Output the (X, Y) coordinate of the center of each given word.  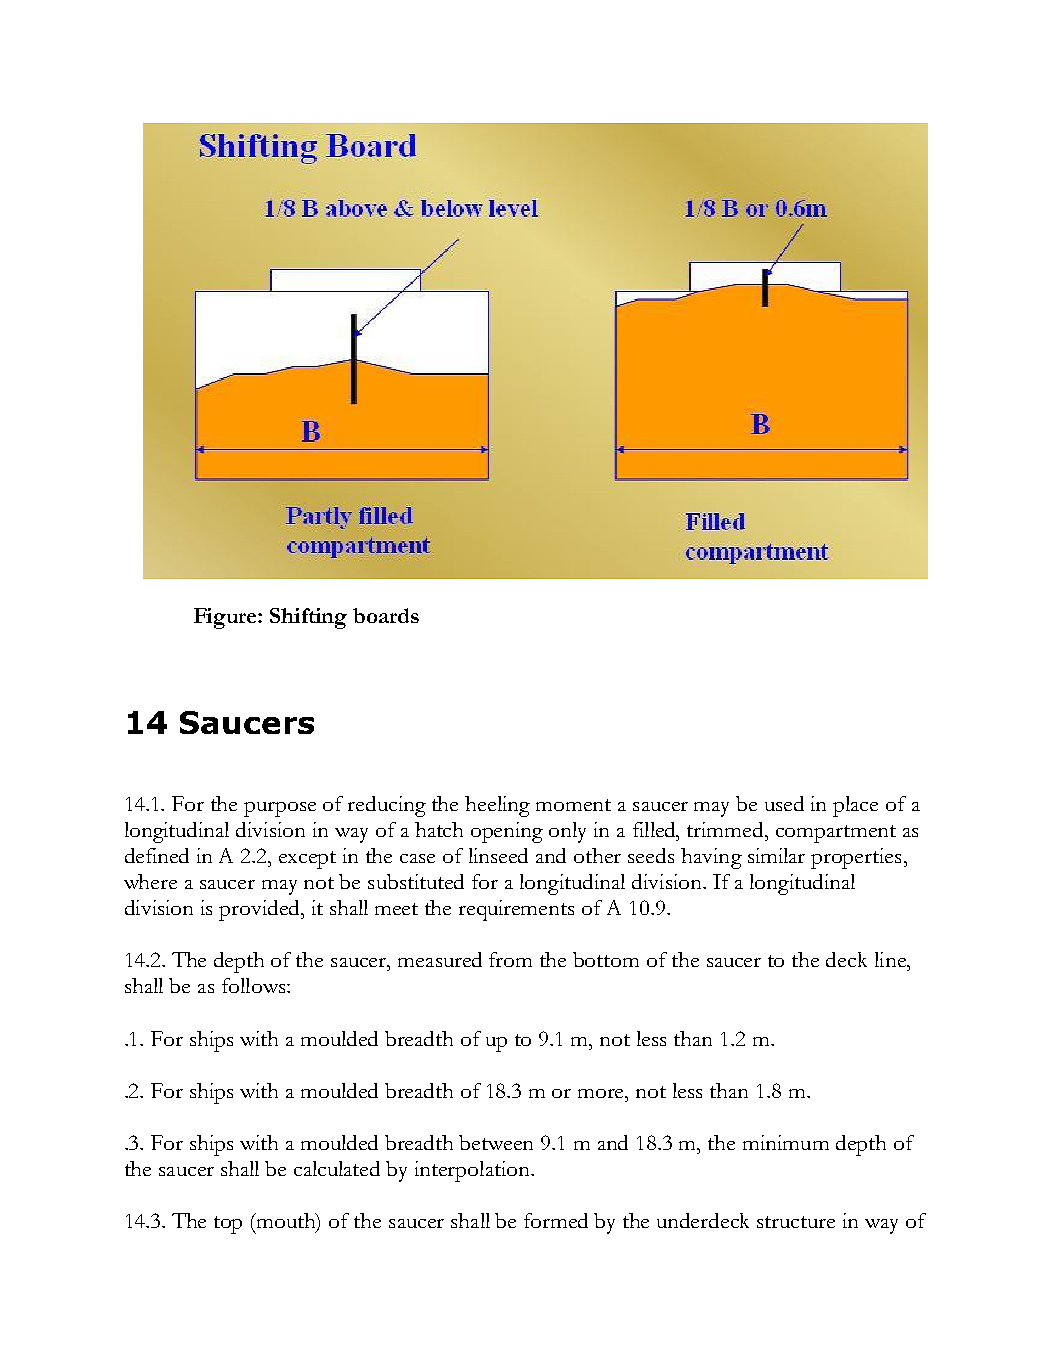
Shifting (308, 618)
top (228, 1225)
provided (260, 910)
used (784, 803)
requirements (516, 910)
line (891, 959)
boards (386, 615)
